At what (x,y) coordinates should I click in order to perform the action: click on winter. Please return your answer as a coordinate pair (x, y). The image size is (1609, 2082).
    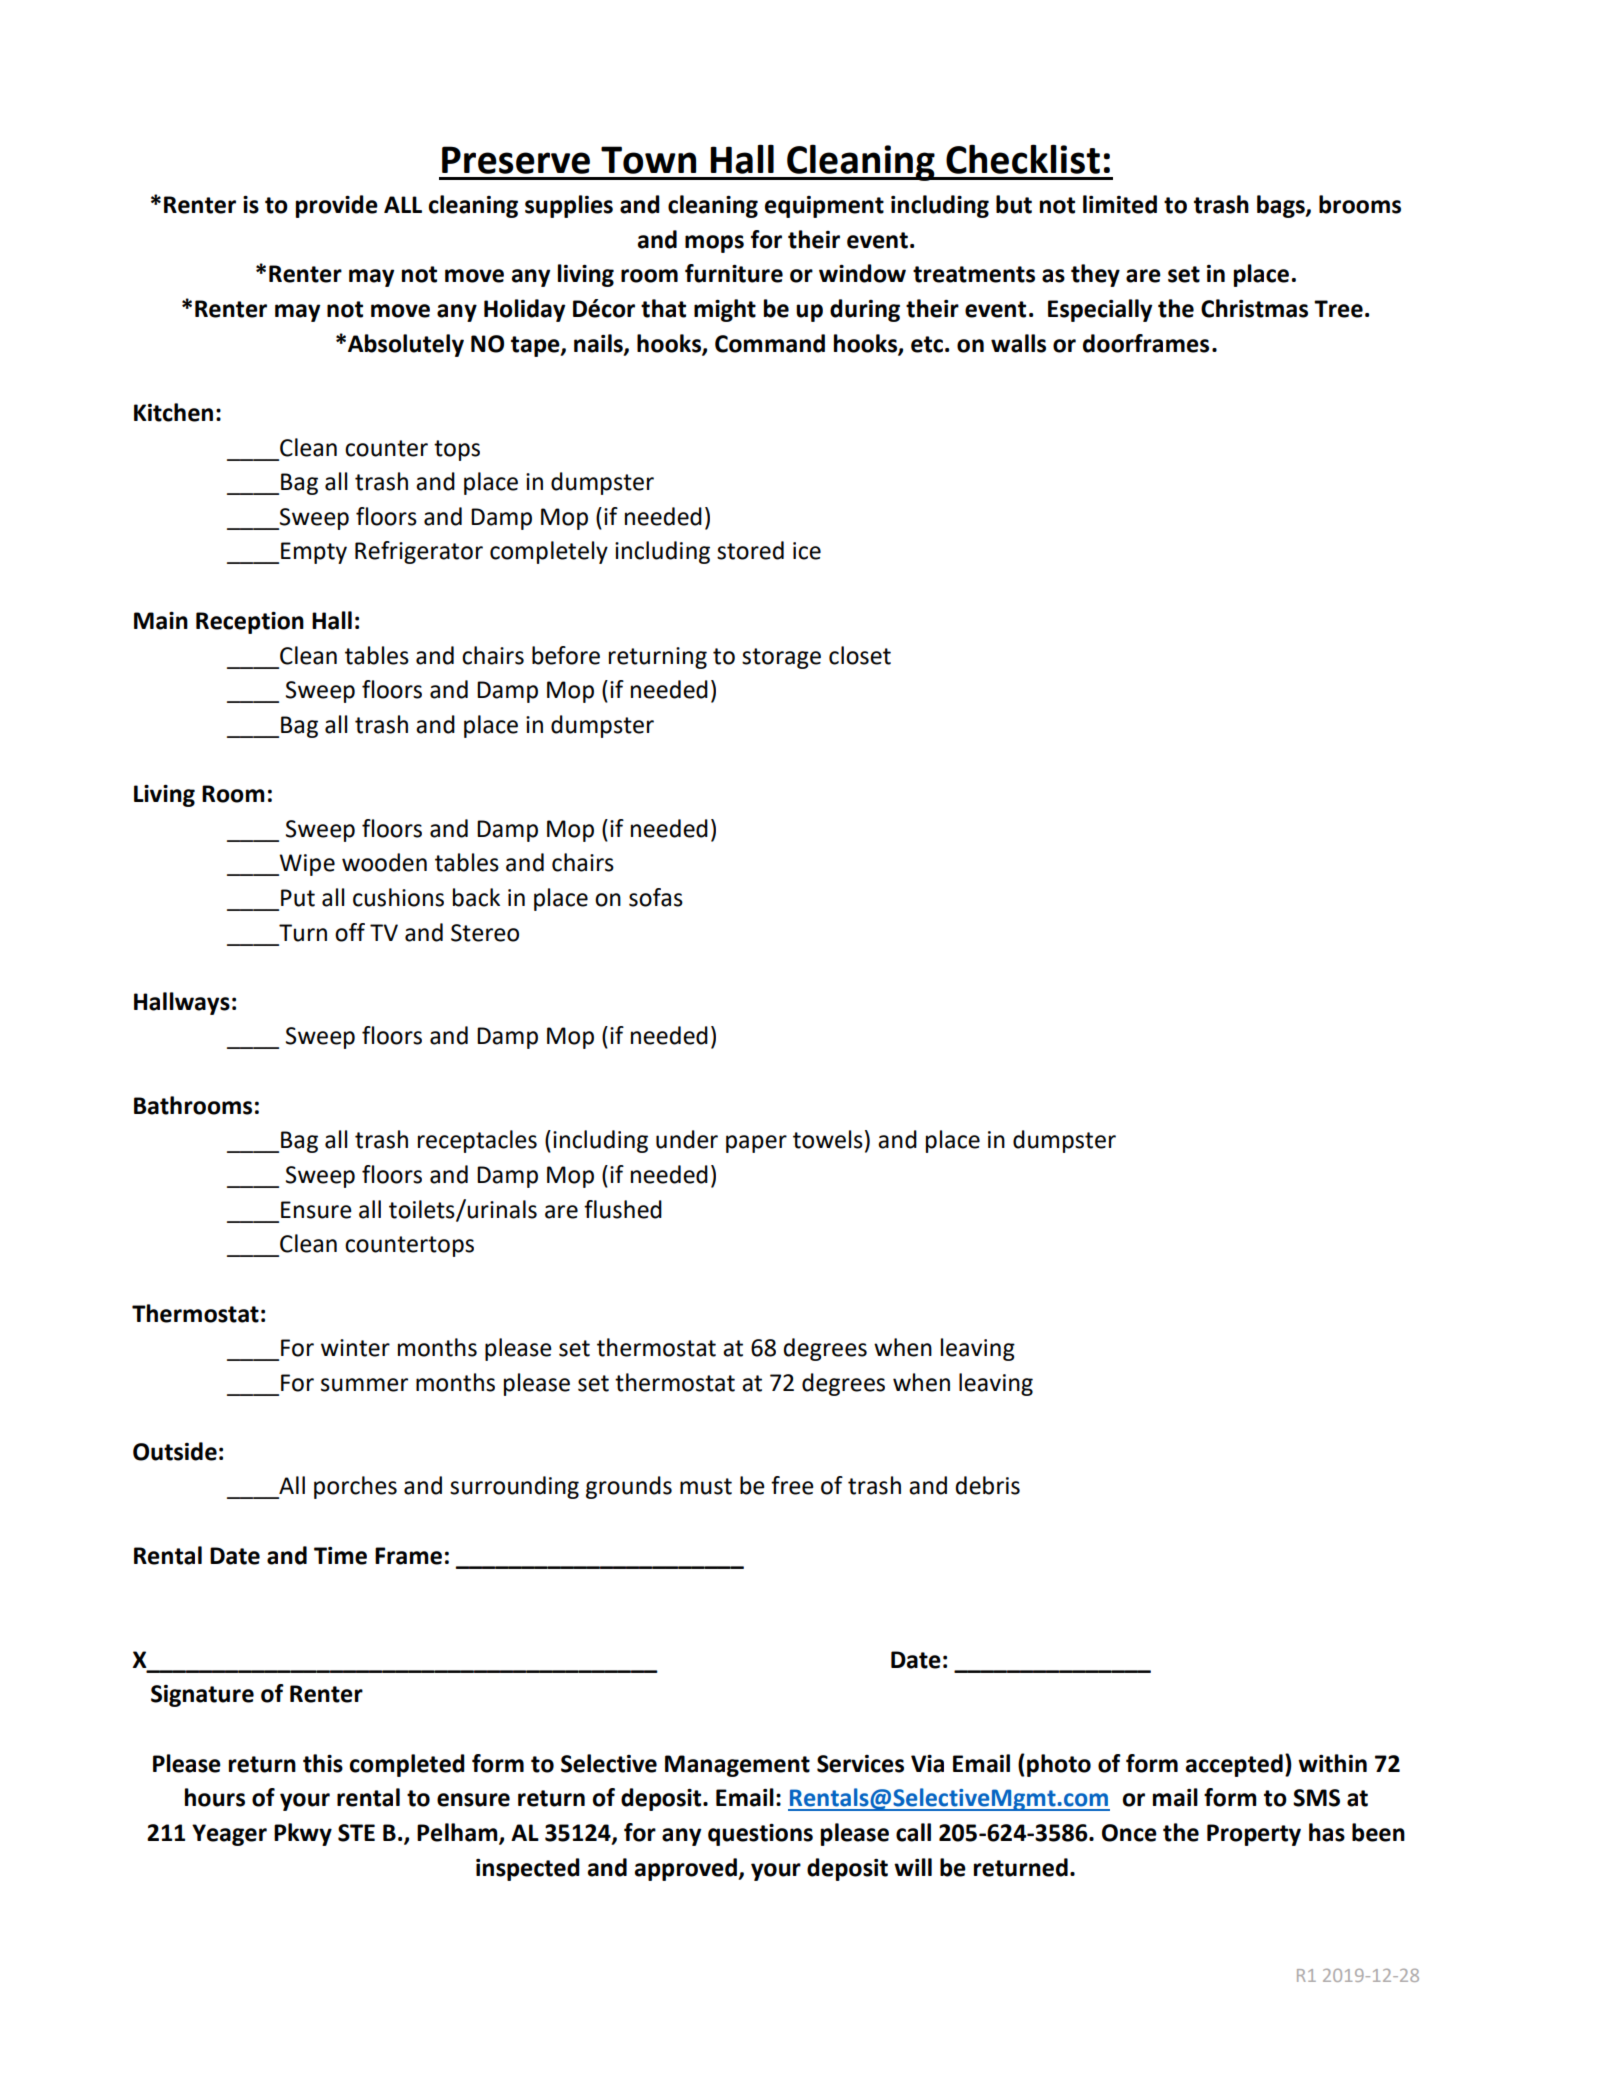
    Looking at the image, I should click on (355, 1348).
